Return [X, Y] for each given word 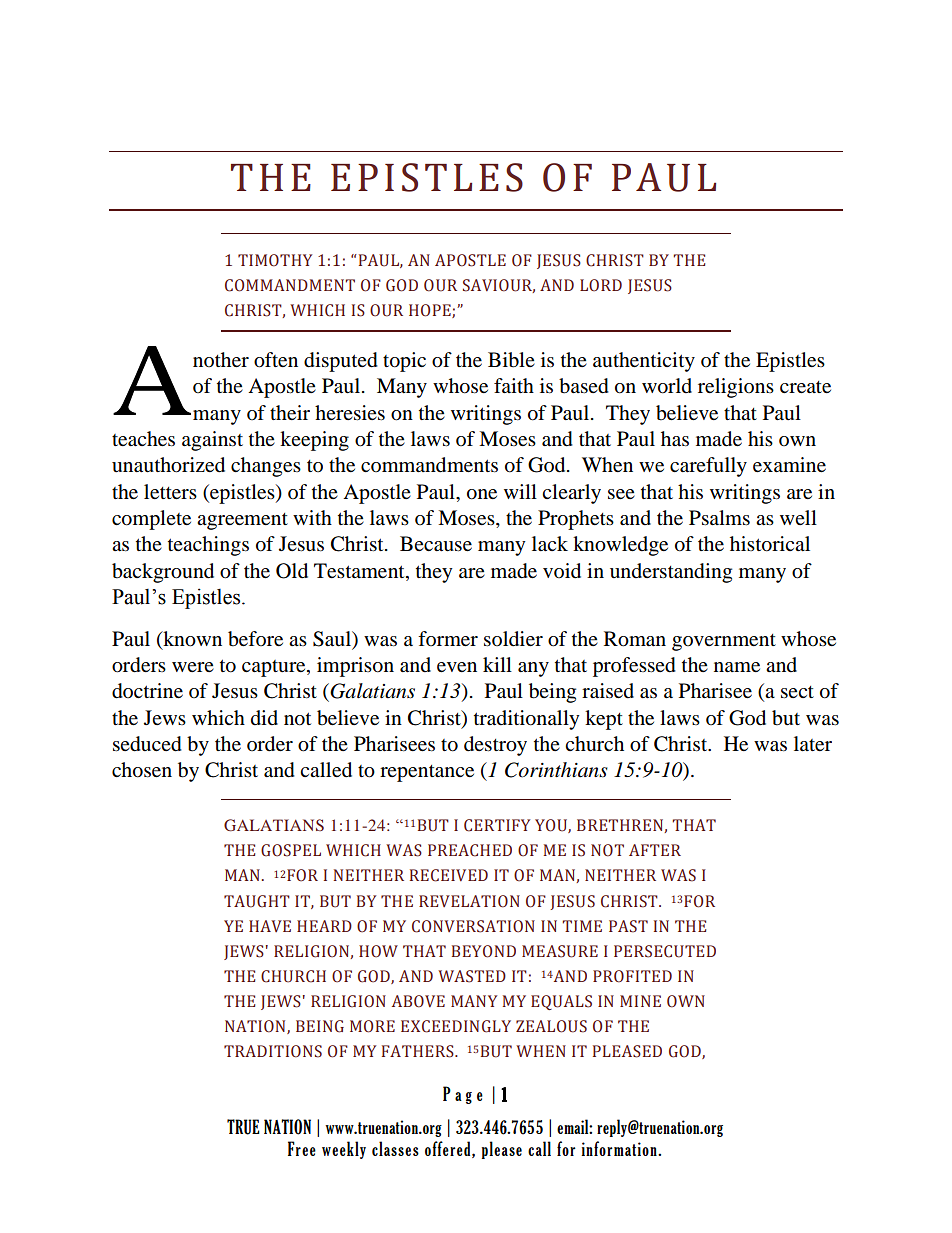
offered [449, 1149]
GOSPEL [291, 850]
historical [770, 544]
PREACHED [470, 850]
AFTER [655, 850]
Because [436, 544]
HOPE [431, 311]
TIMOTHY [275, 260]
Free [302, 1148]
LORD [601, 285]
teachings [208, 546]
